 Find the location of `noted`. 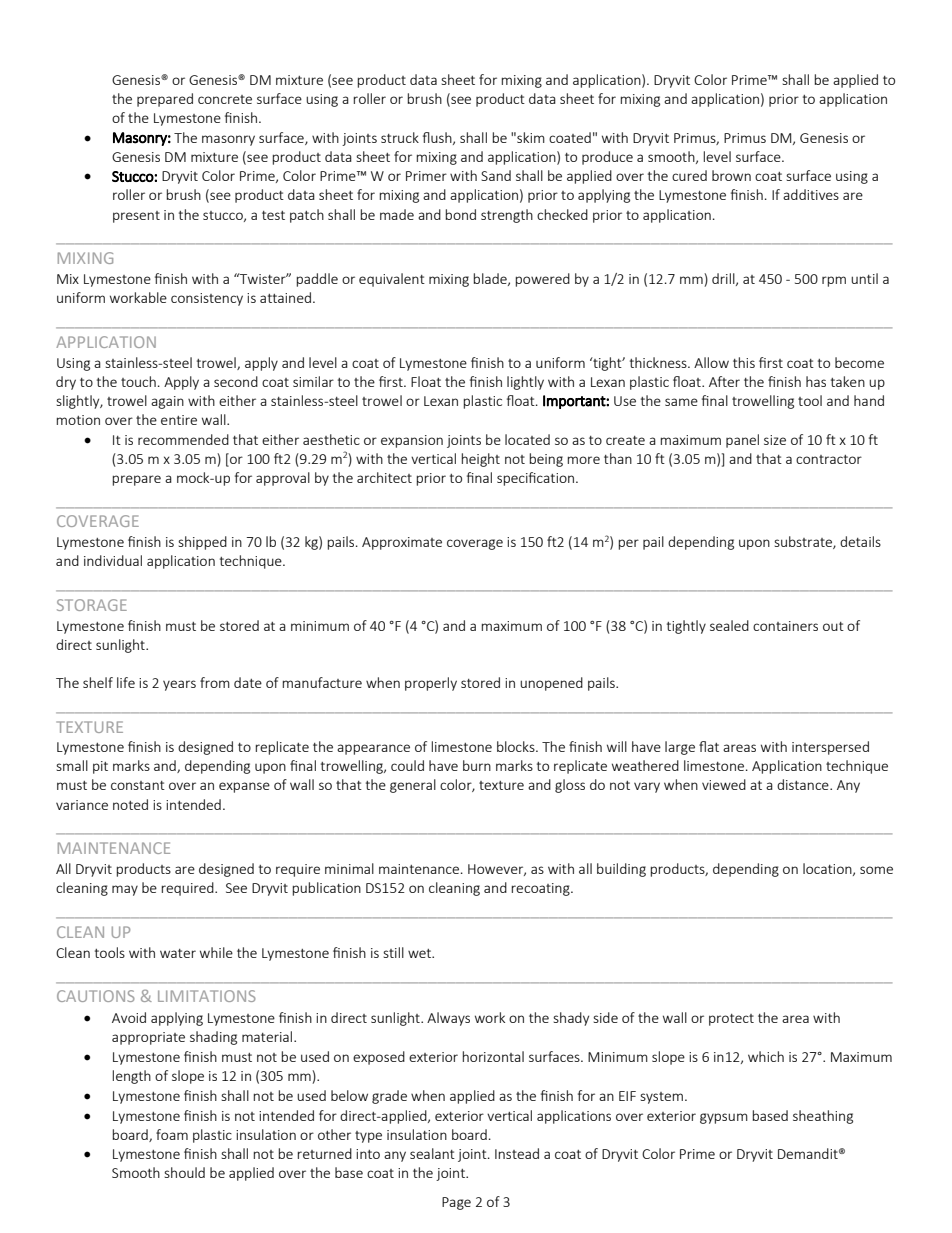

noted is located at coordinates (130, 804).
